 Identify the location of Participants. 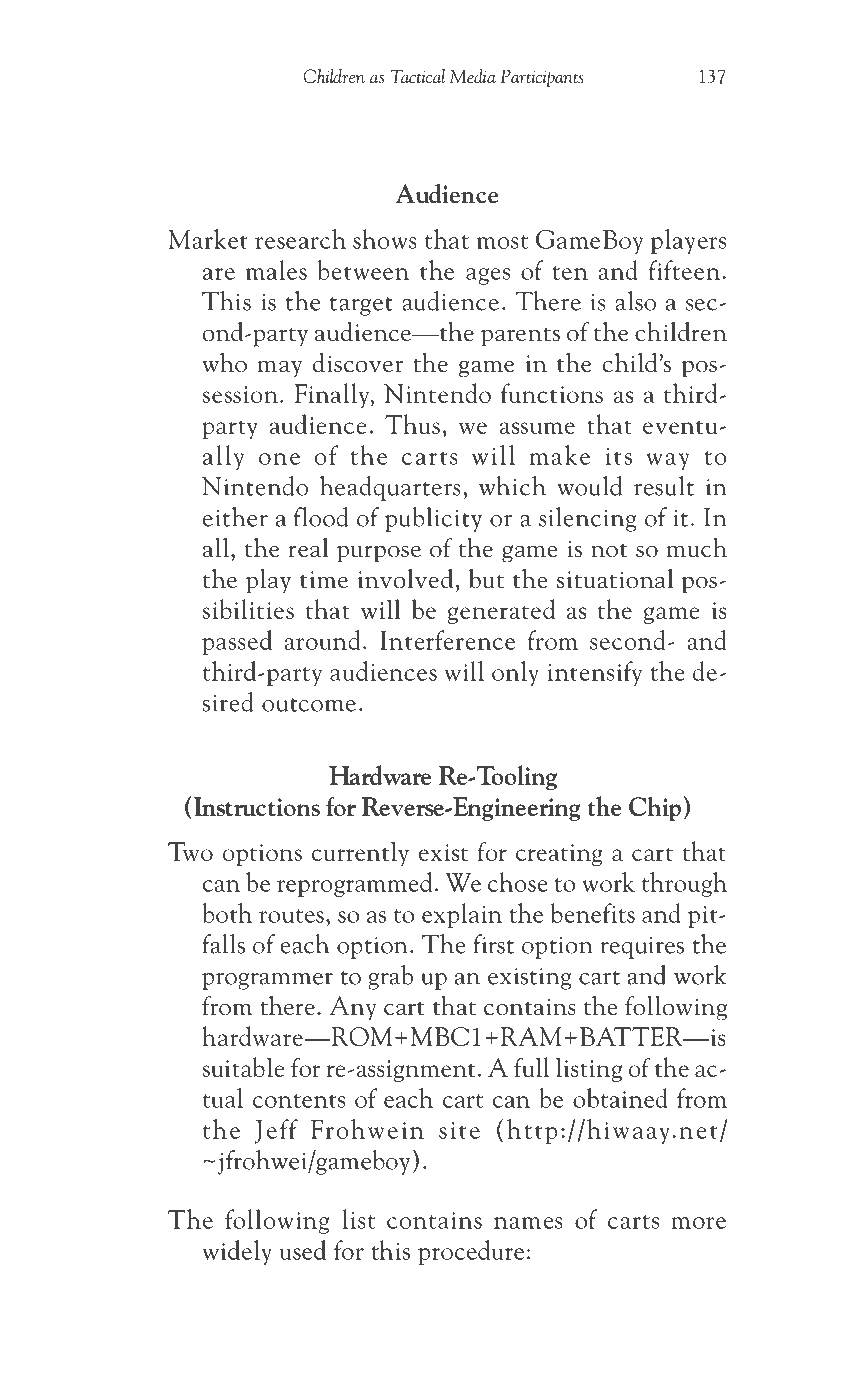
(542, 78).
